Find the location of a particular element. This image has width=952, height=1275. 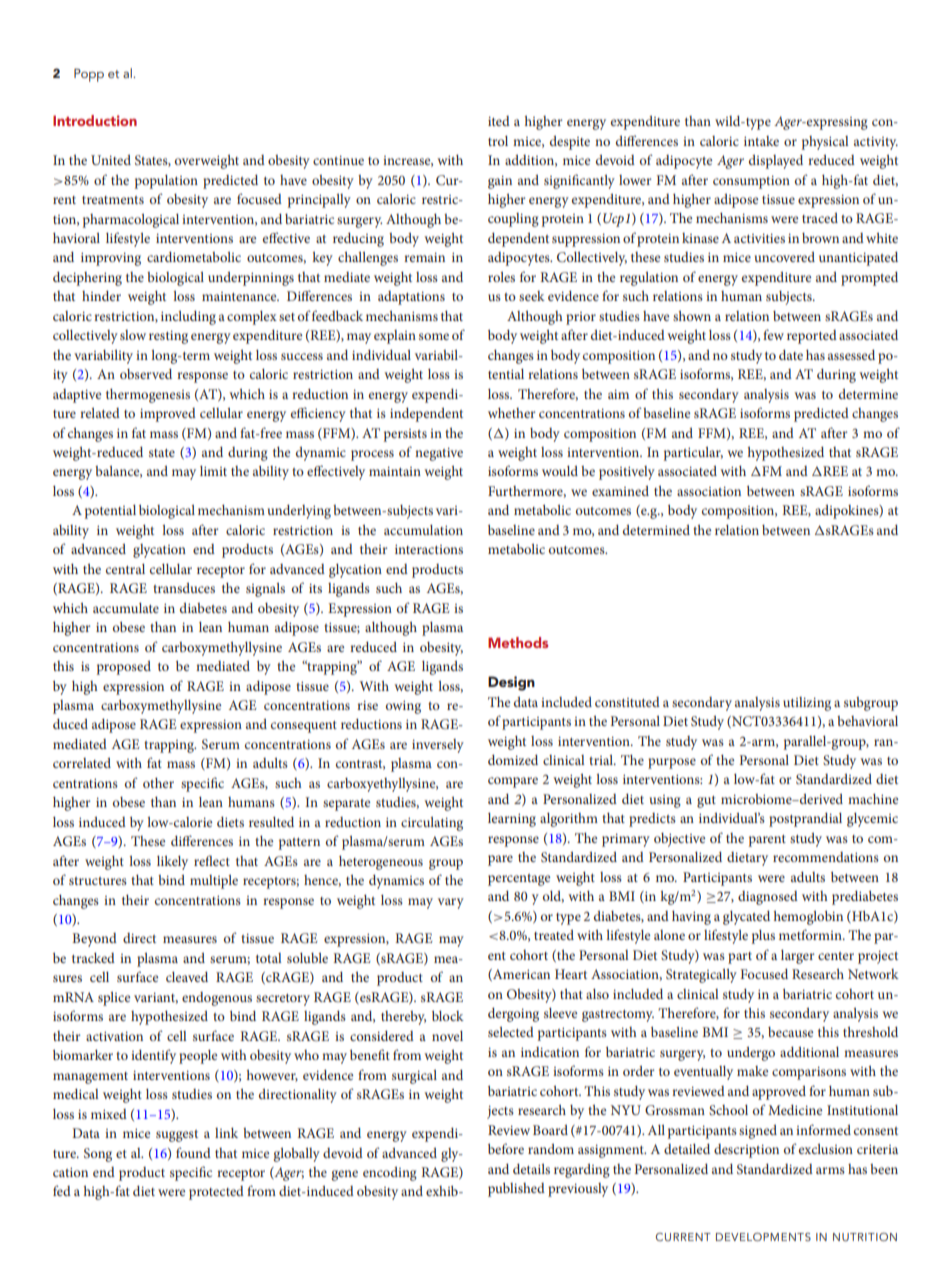

proposed is located at coordinates (124, 668).
